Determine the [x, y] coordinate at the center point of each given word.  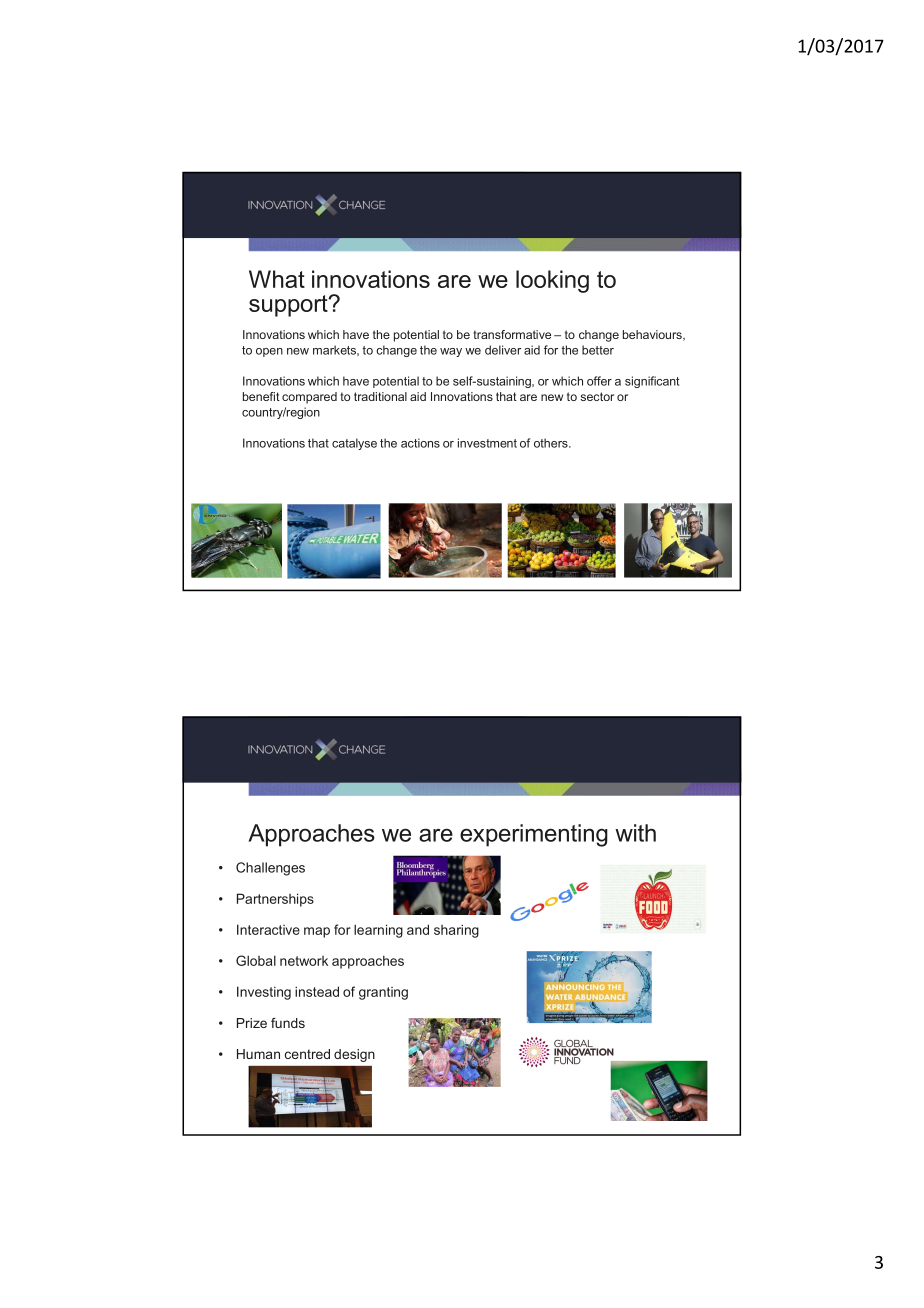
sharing [456, 931]
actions [420, 443]
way [451, 352]
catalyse [354, 444]
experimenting [534, 835]
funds [288, 1023]
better [598, 350]
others [552, 443]
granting [383, 993]
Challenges [270, 869]
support [289, 306]
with [635, 833]
